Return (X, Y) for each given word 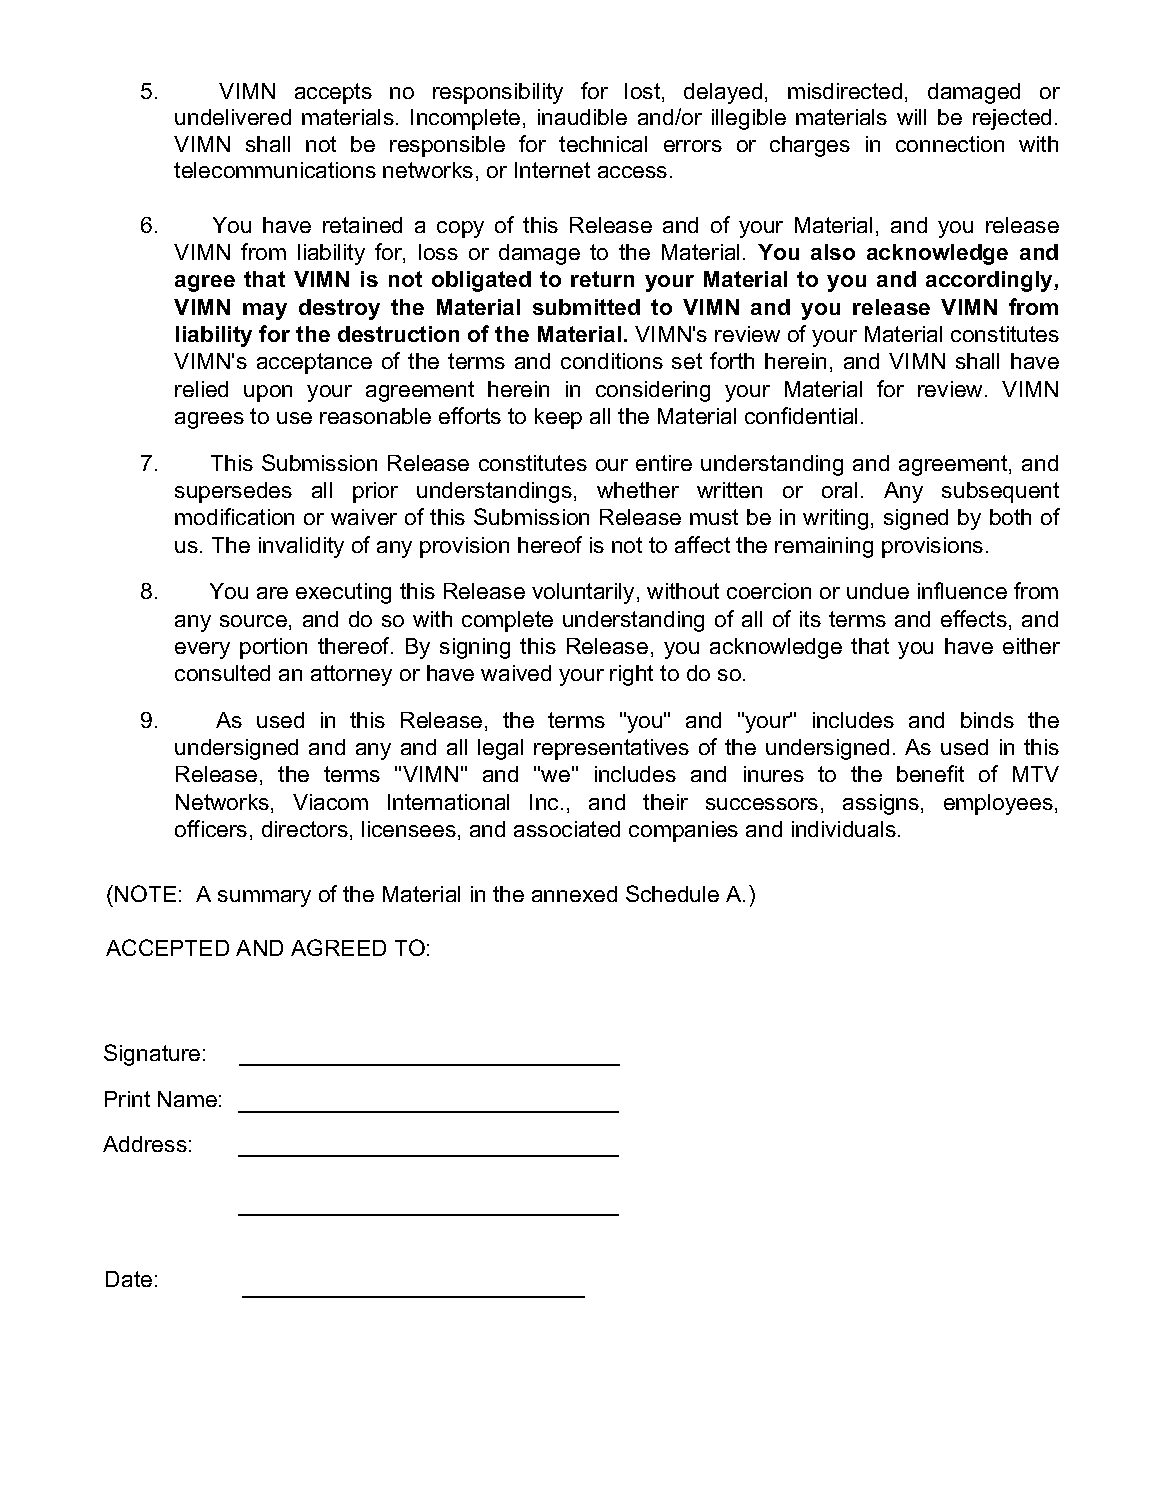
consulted (222, 673)
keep (558, 418)
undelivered (233, 117)
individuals (844, 829)
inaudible (582, 117)
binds (987, 720)
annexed (574, 894)
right (631, 675)
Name (187, 1099)
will (911, 117)
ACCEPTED (167, 947)
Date (129, 1279)
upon (268, 393)
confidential (801, 415)
